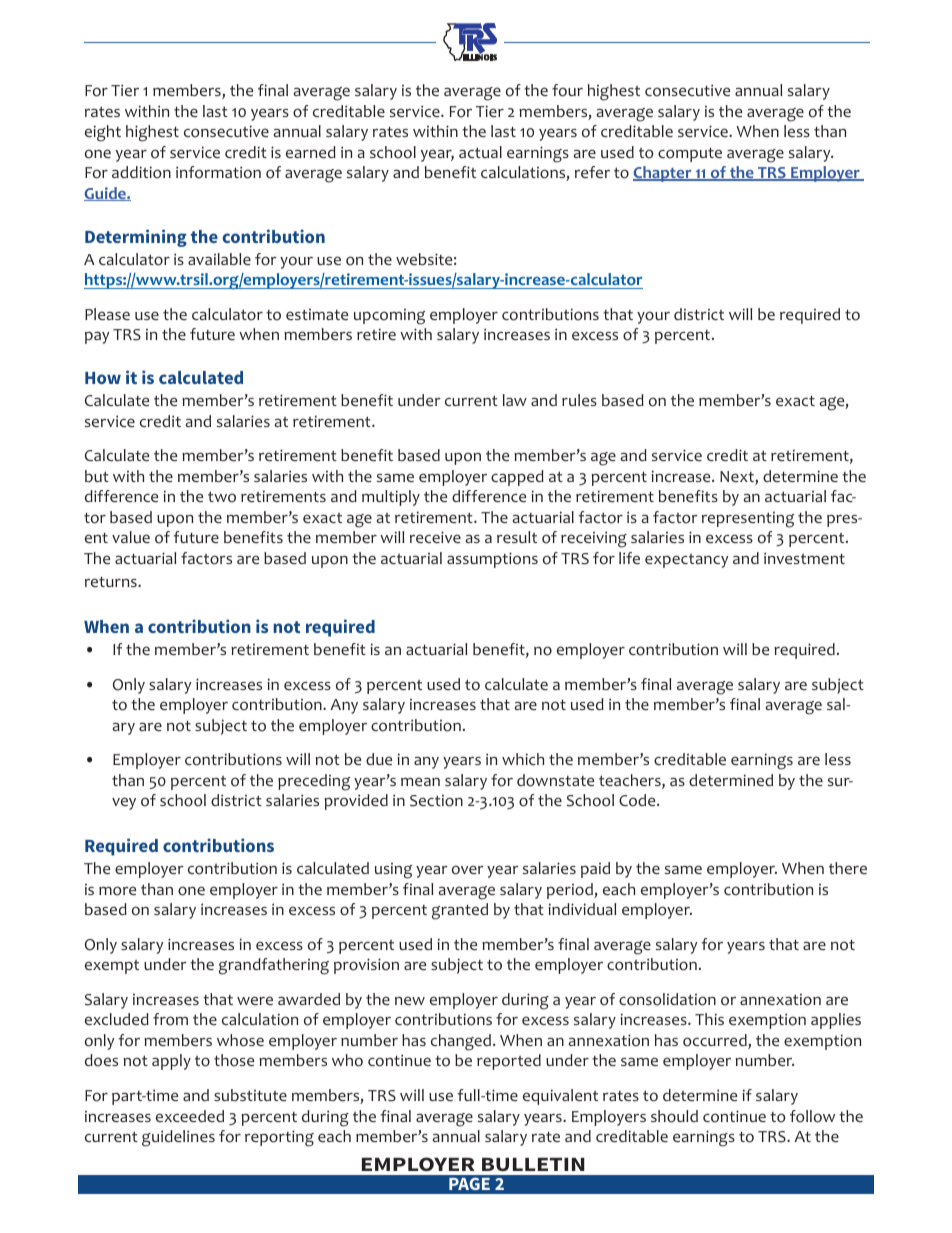 The height and width of the document is (1233, 952). What do you see at coordinates (190, 1116) in the document?
I see `exceeded` at bounding box center [190, 1116].
